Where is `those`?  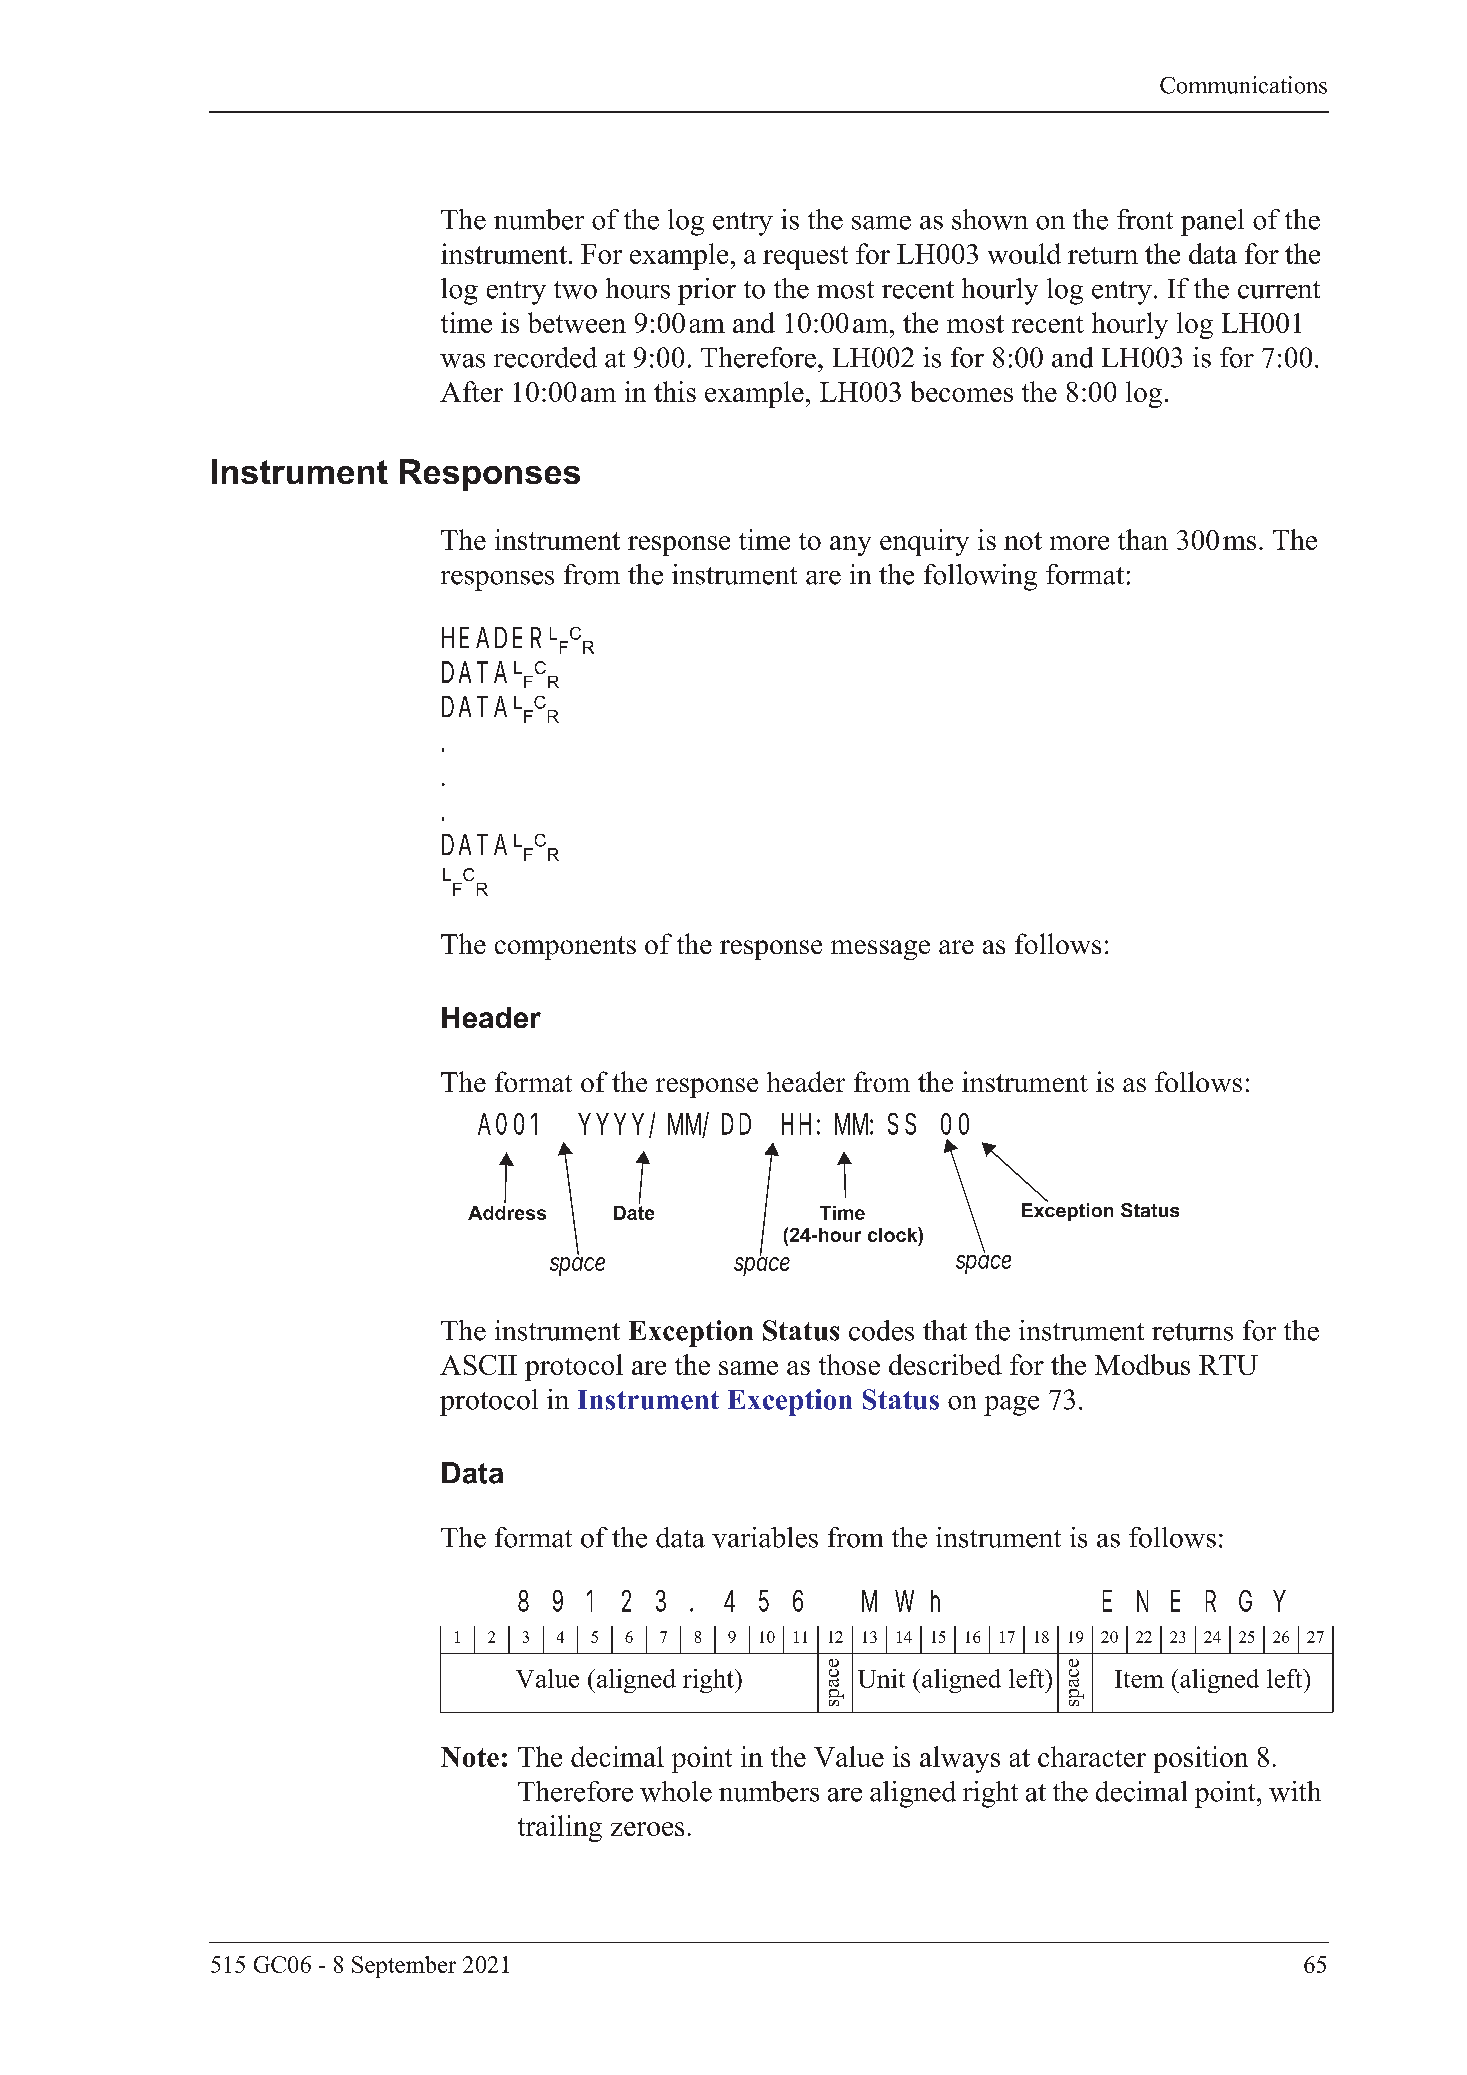 those is located at coordinates (849, 1364).
